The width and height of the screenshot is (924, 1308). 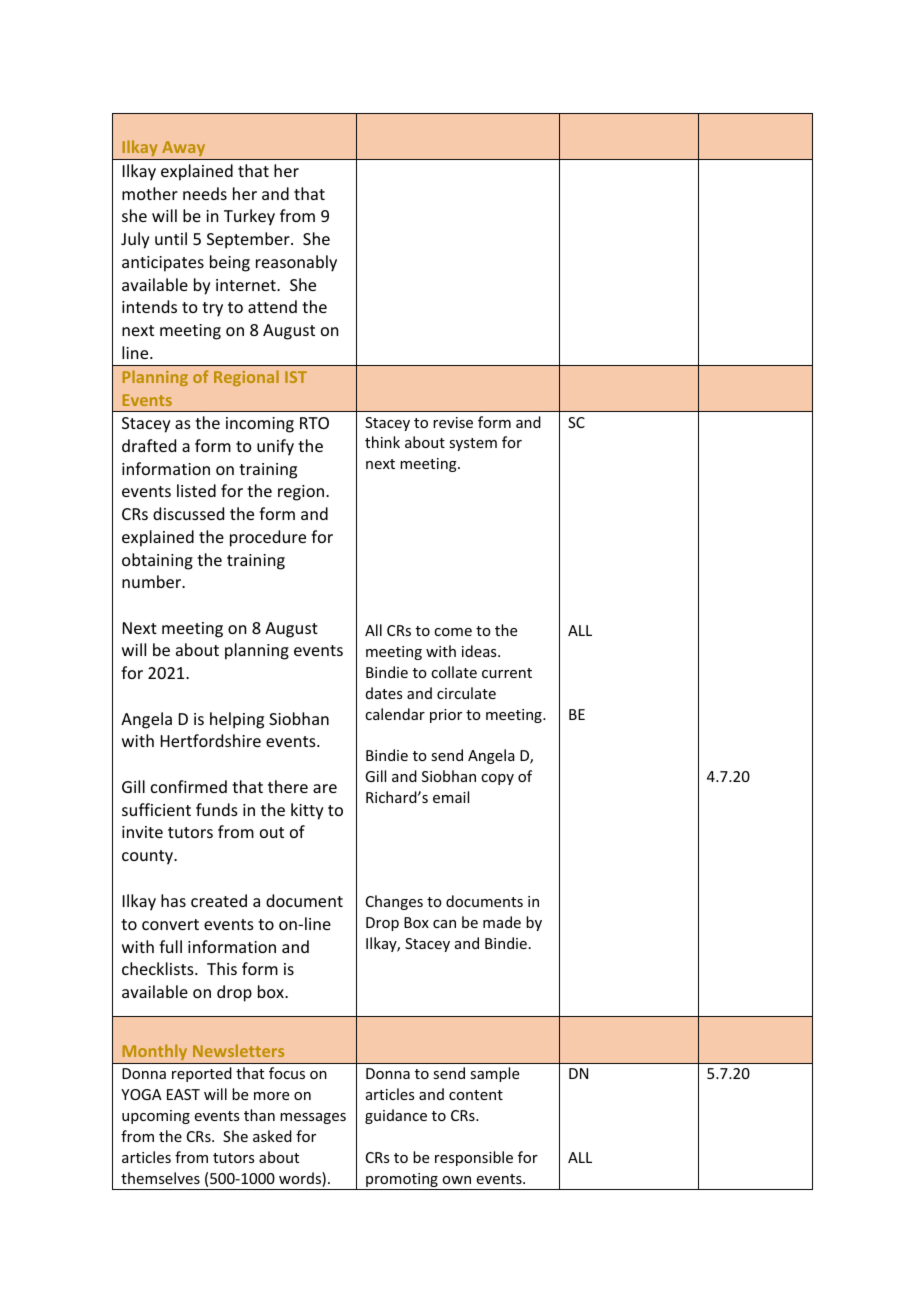 I want to click on come, so click(x=453, y=632).
